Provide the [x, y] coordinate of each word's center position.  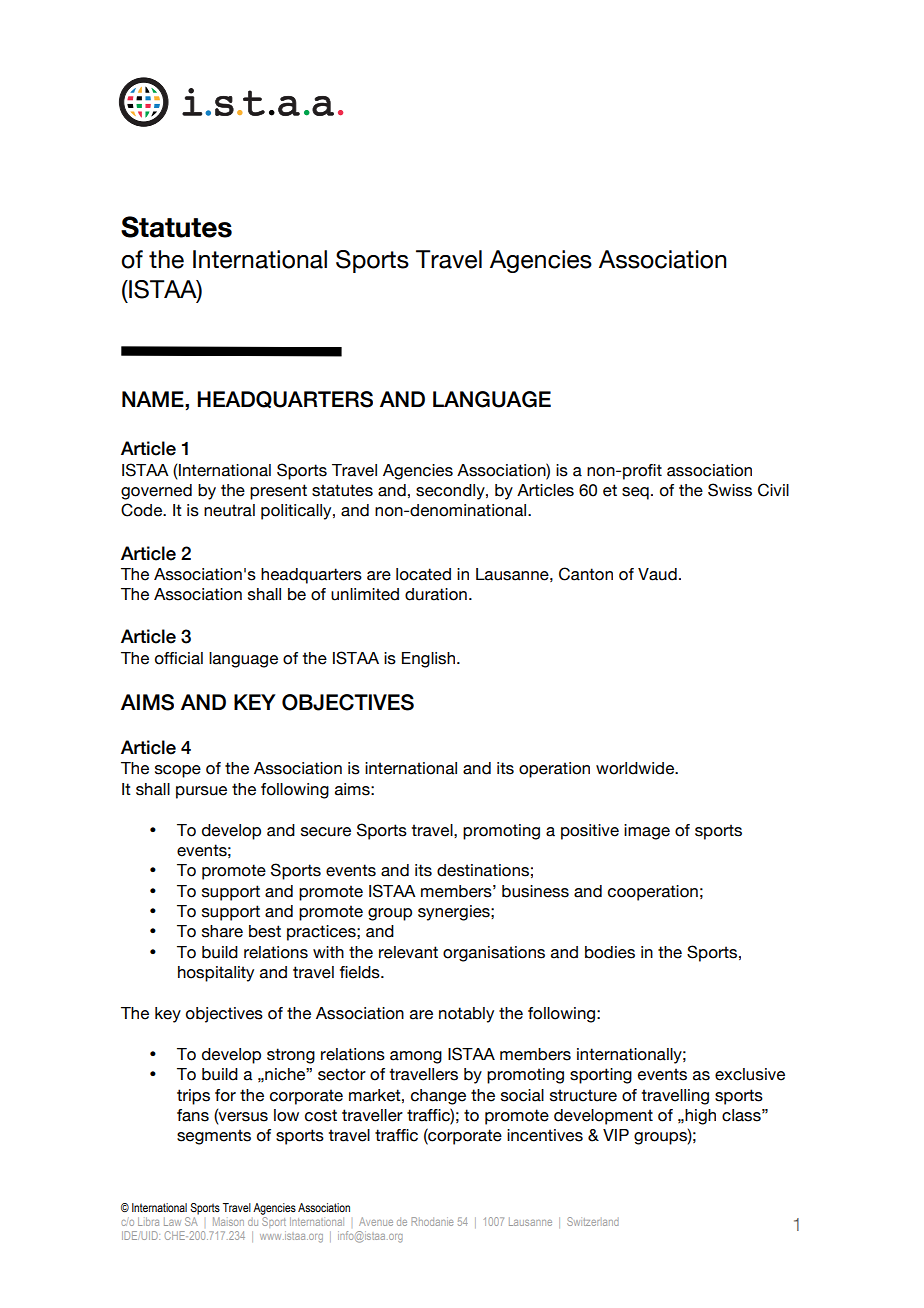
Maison [228, 1221]
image [647, 832]
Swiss [730, 490]
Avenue [376, 1221]
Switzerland [593, 1221]
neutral [229, 510]
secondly [451, 492]
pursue [201, 792]
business [535, 891]
